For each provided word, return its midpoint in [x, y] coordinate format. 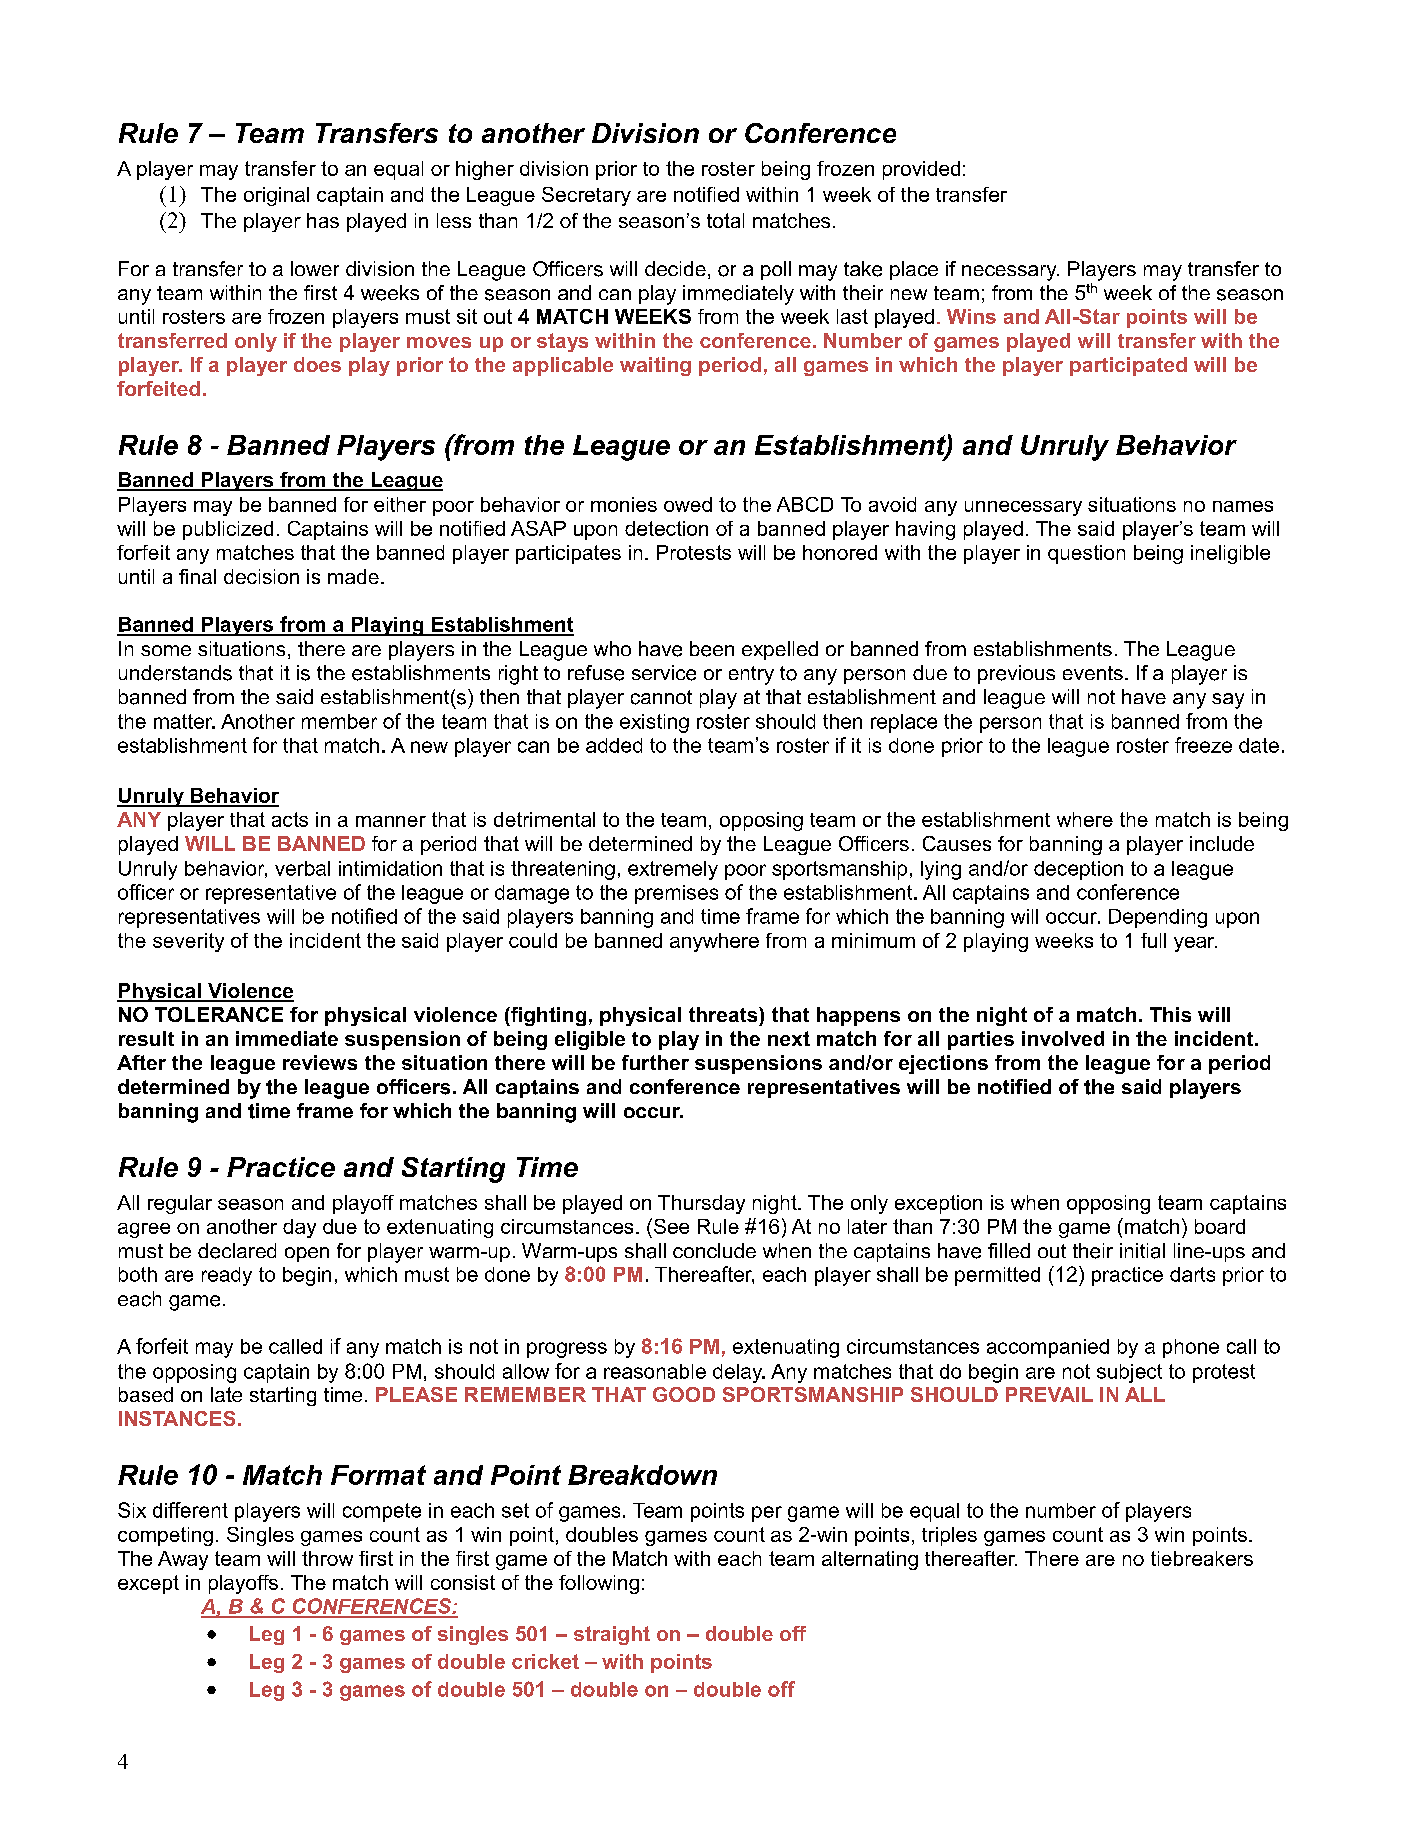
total [725, 220]
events [1093, 673]
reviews [320, 1062]
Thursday [701, 1204]
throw [327, 1558]
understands [175, 673]
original [276, 196]
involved [1063, 1038]
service [664, 673]
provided [921, 170]
